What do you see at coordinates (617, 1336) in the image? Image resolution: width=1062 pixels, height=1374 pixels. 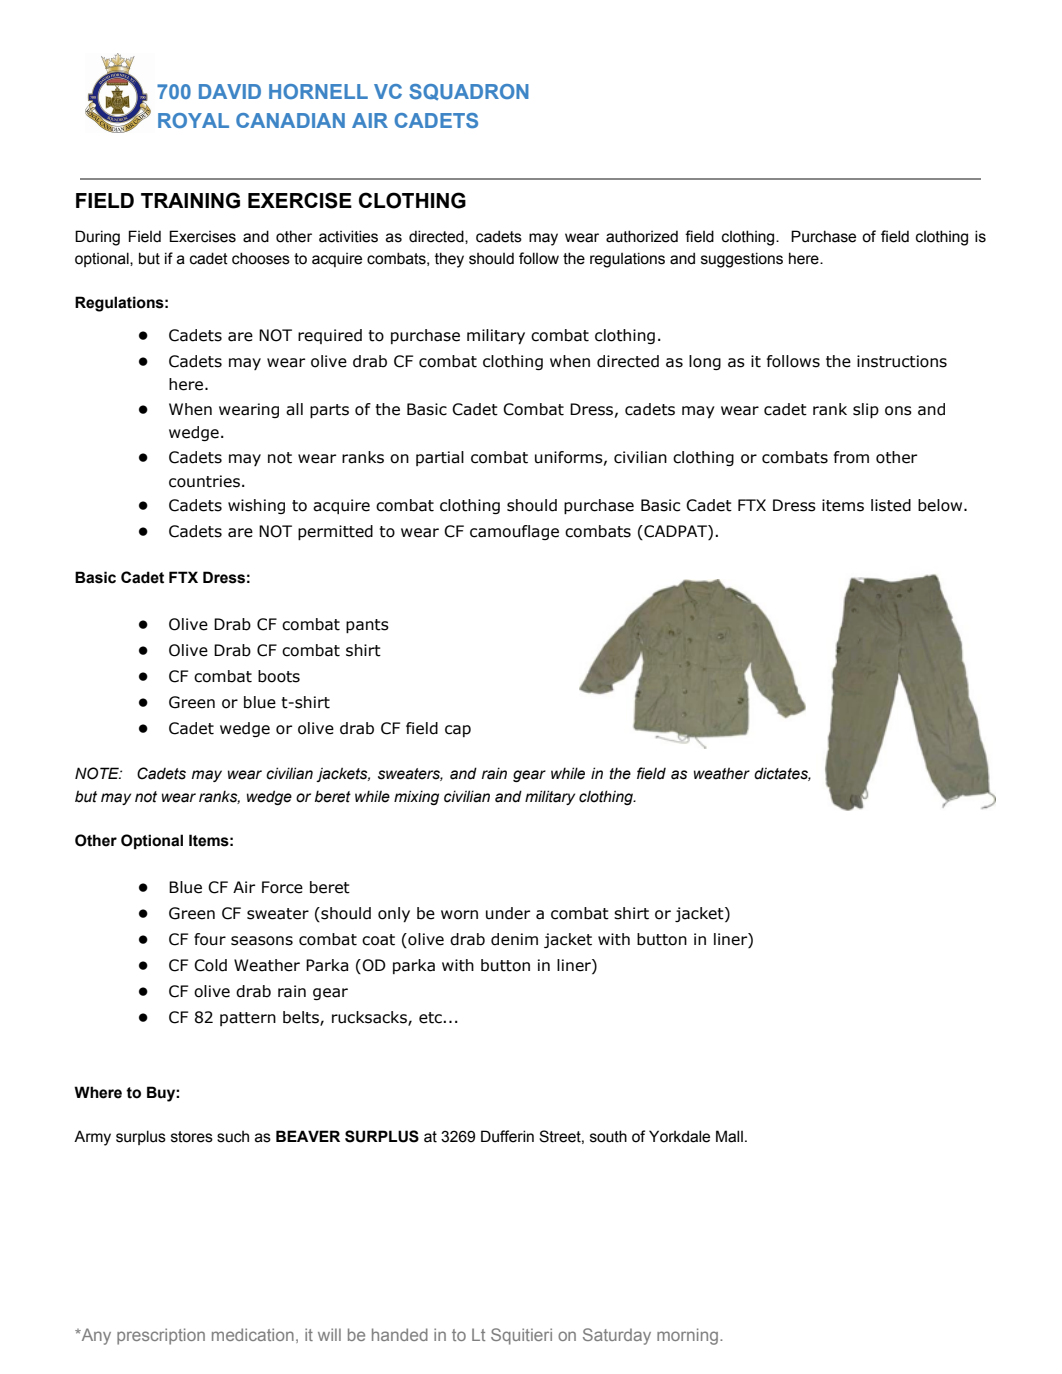 I see `Saturday` at bounding box center [617, 1336].
